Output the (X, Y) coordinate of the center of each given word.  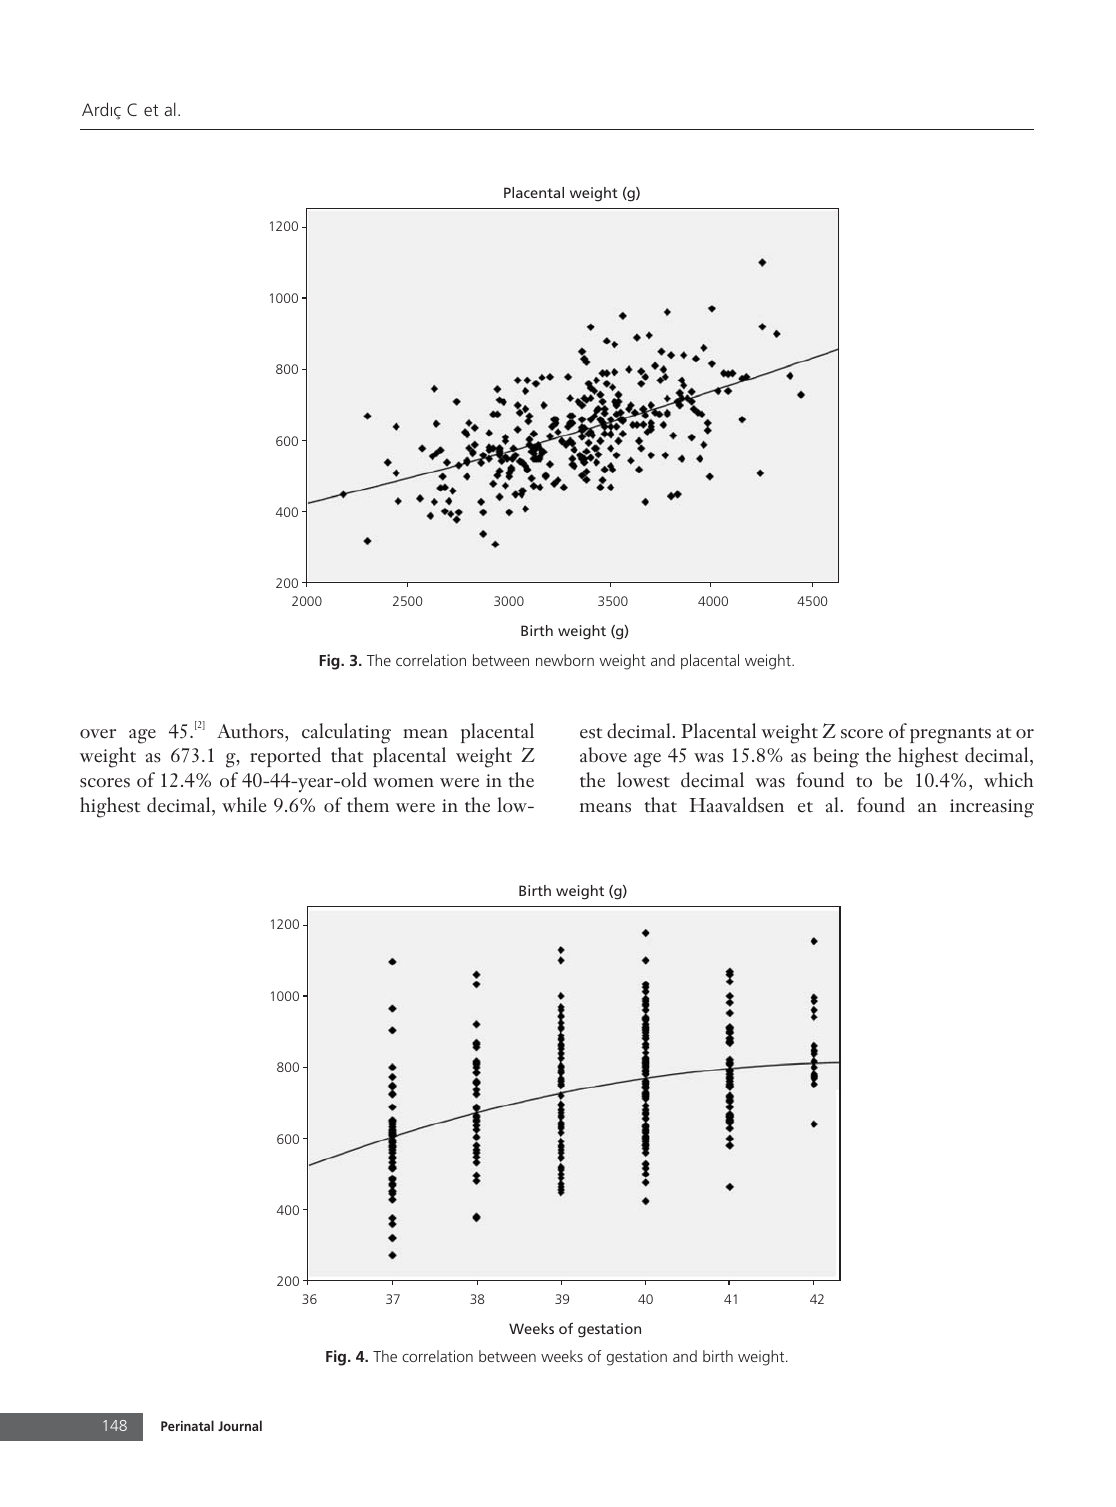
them (368, 805)
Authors (251, 731)
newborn (565, 660)
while (244, 805)
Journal (240, 1425)
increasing (992, 808)
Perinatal (187, 1425)
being (836, 757)
